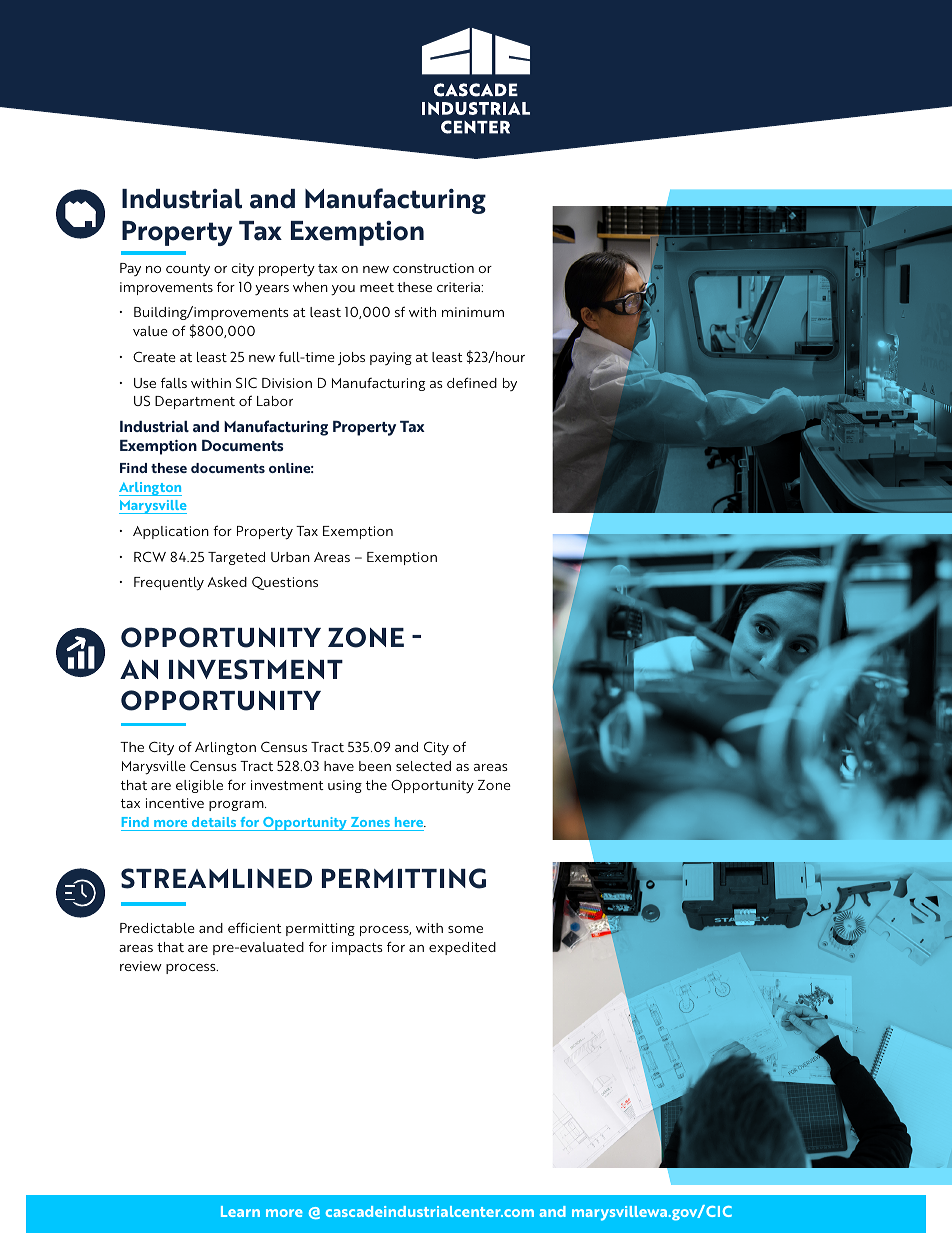 This image has height=1233, width=952. I want to click on efficient, so click(255, 927).
